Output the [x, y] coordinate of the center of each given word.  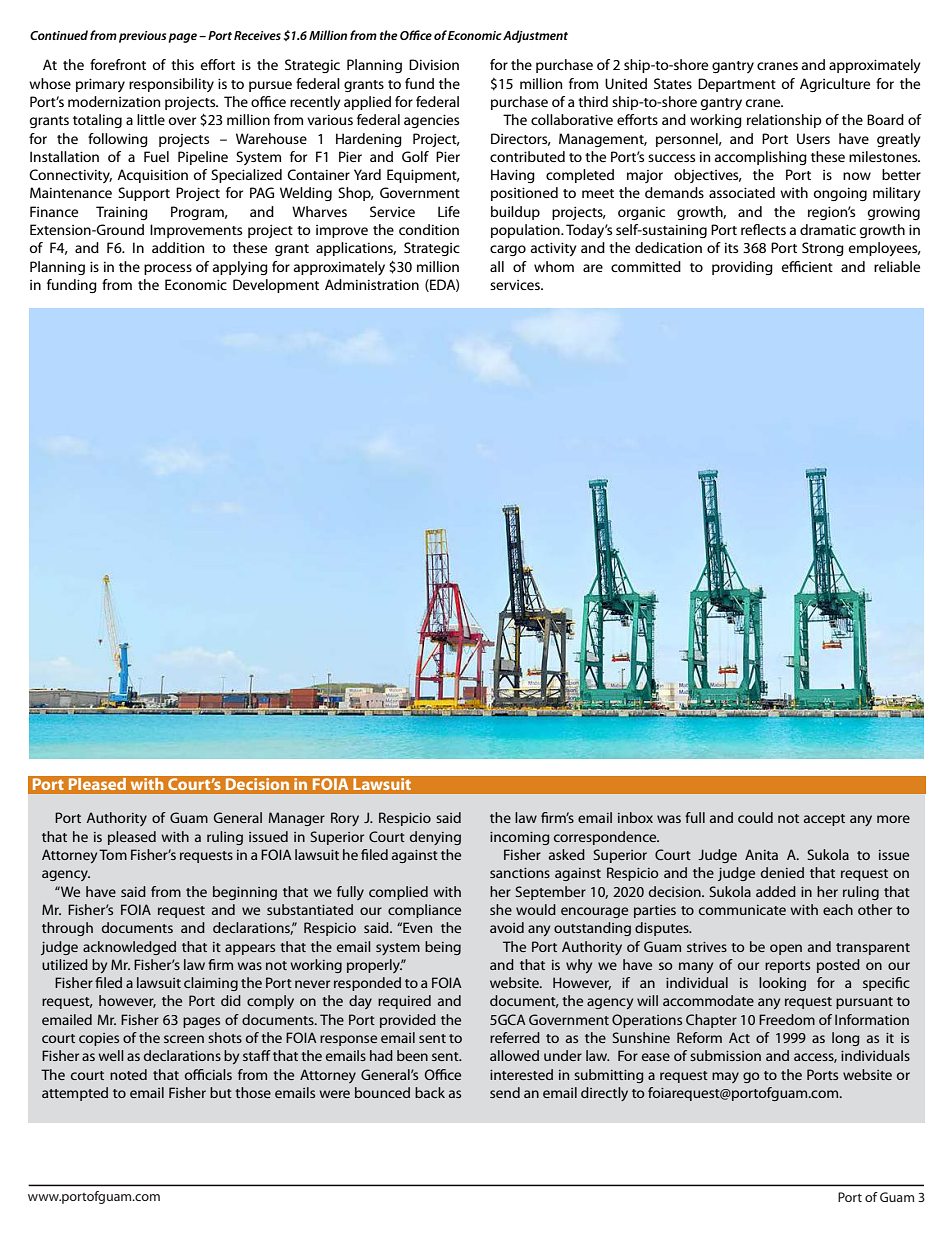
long [846, 1039]
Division [434, 64]
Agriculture [835, 85]
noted [128, 1074]
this [182, 64]
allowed [514, 1055]
